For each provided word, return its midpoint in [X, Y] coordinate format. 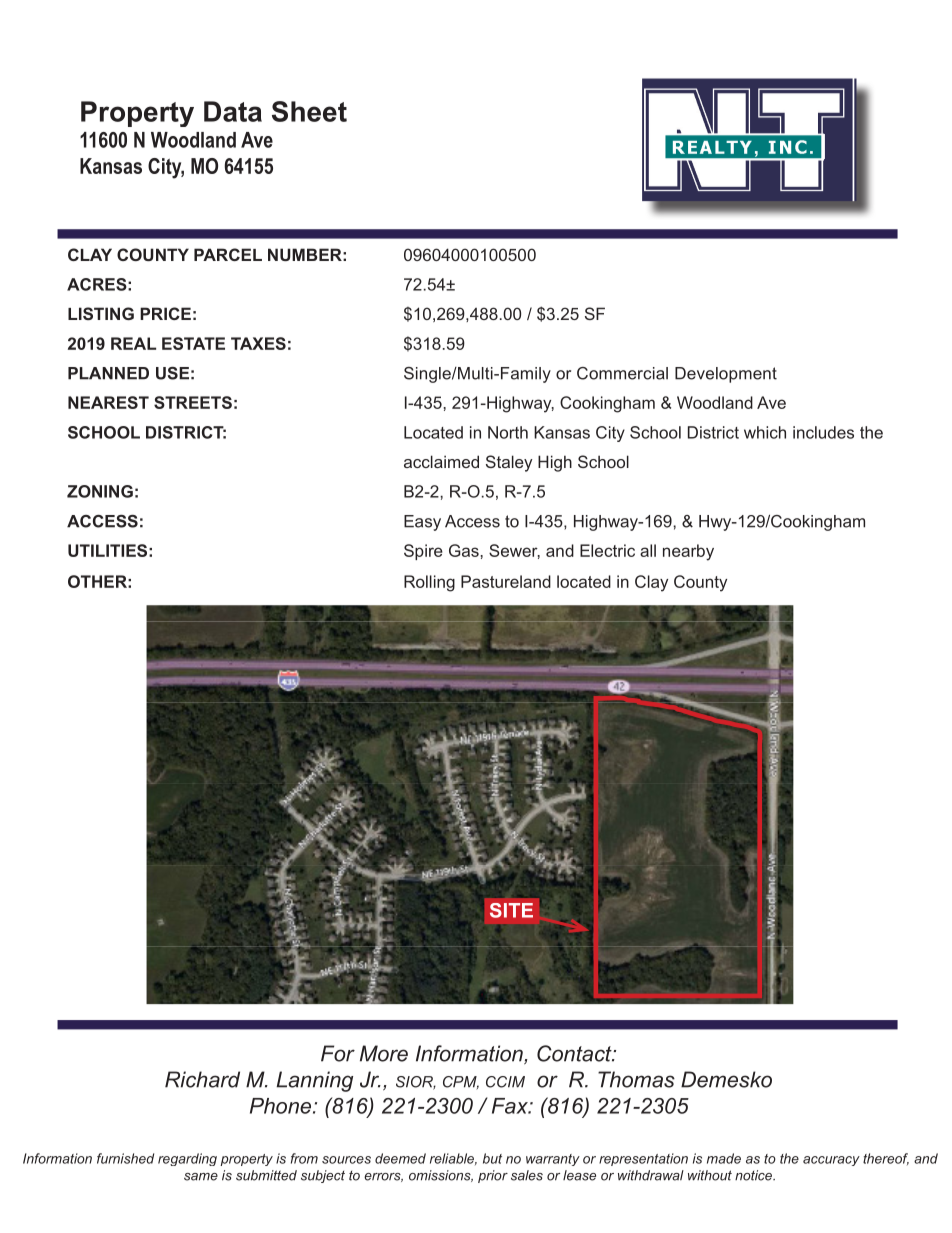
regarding [187, 1159]
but [492, 1158]
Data [233, 111]
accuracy [831, 1161]
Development [726, 375]
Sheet [309, 111]
